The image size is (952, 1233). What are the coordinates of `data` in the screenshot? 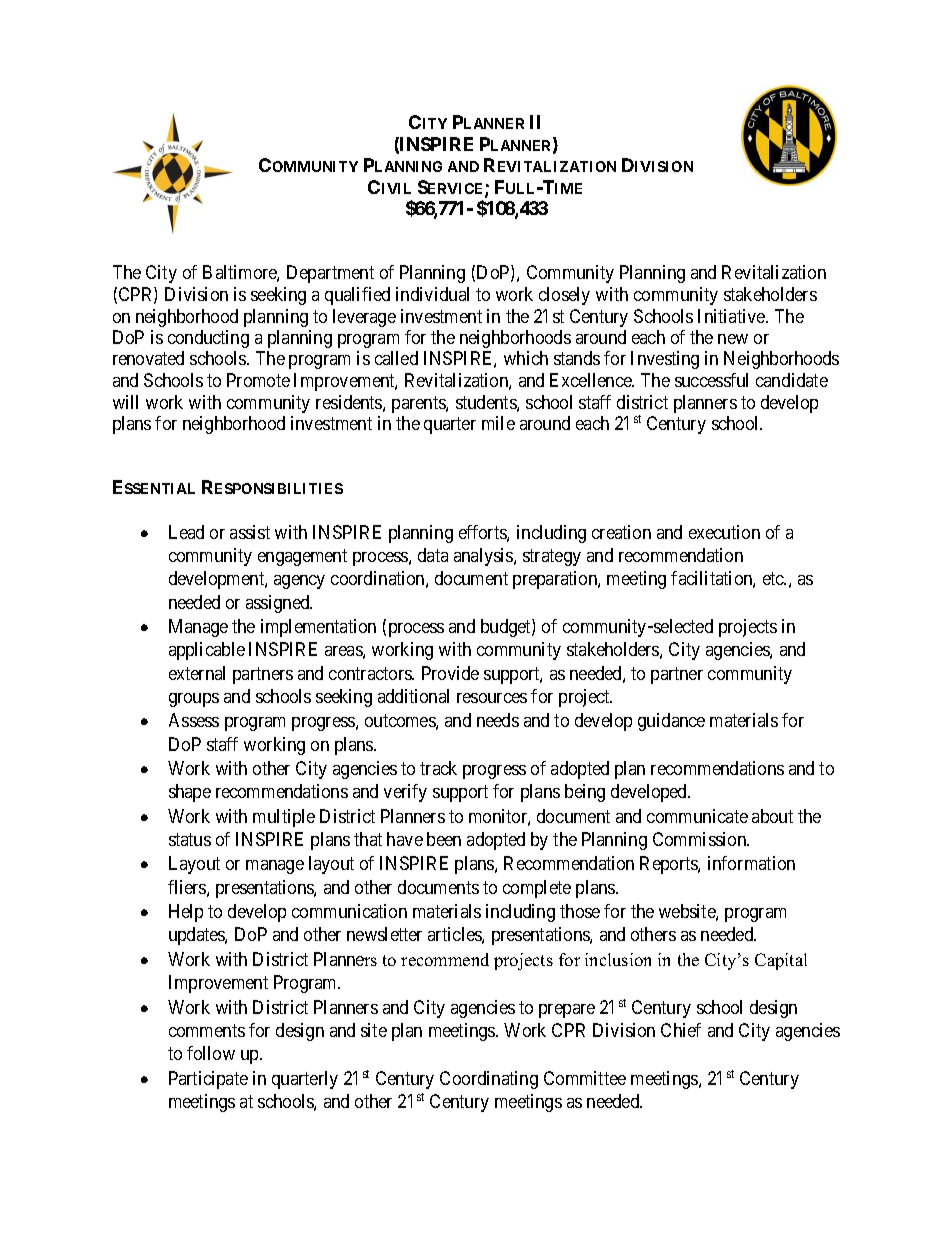 It's located at (433, 555).
